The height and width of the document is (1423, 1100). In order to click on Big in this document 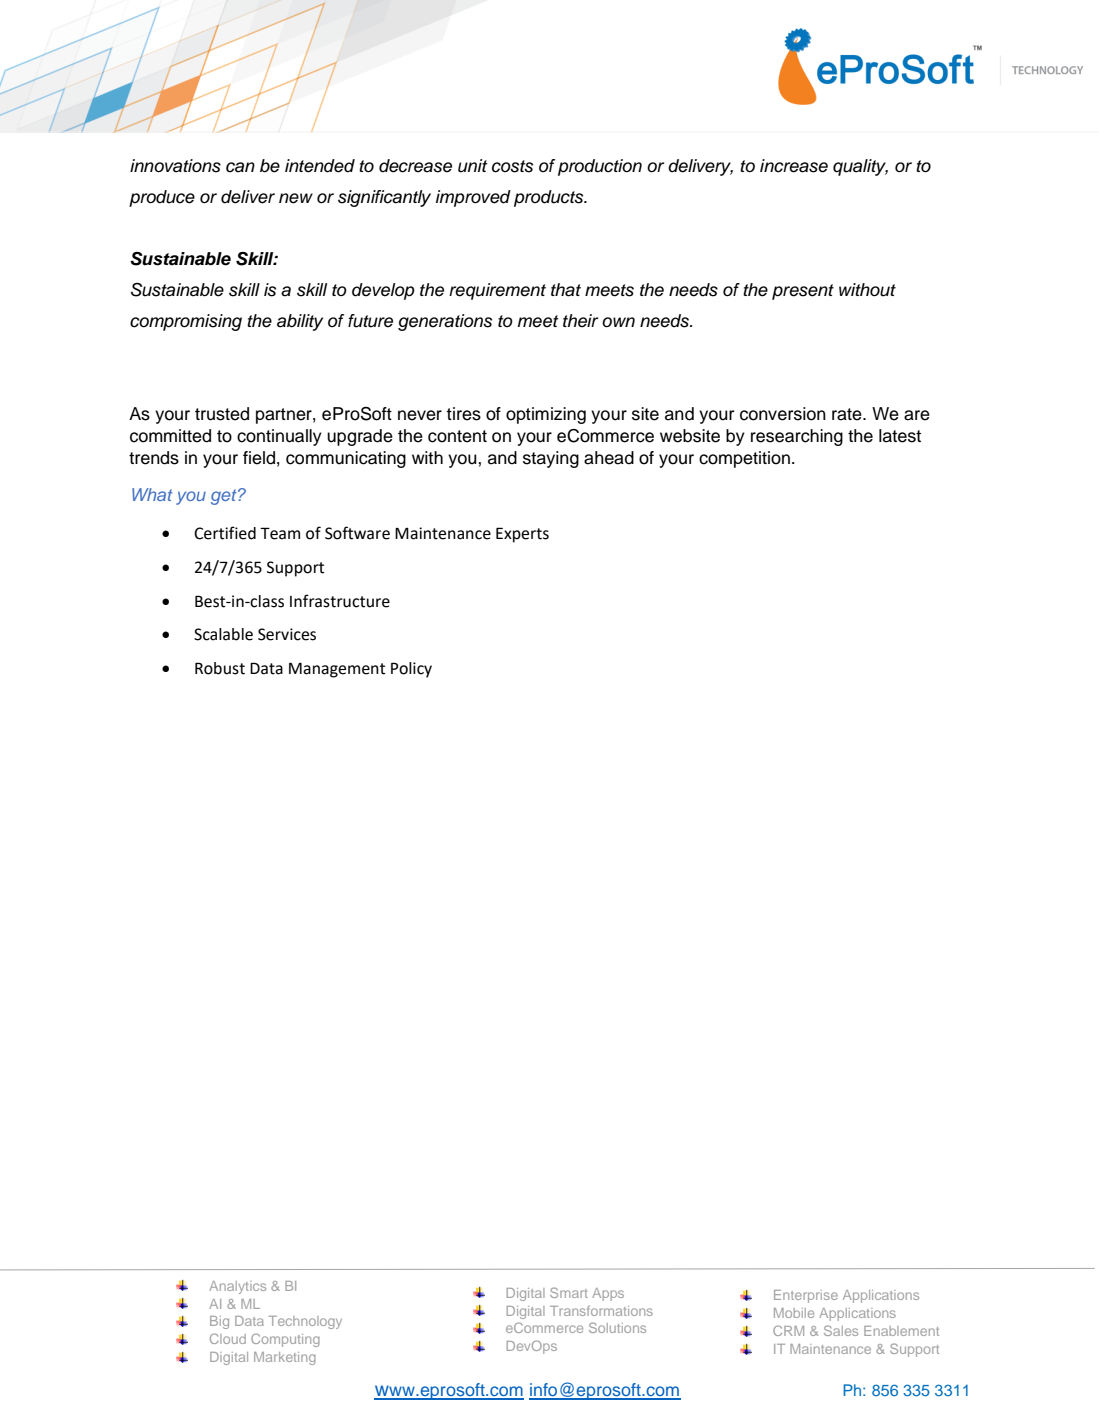, I will do `click(219, 1322)`.
